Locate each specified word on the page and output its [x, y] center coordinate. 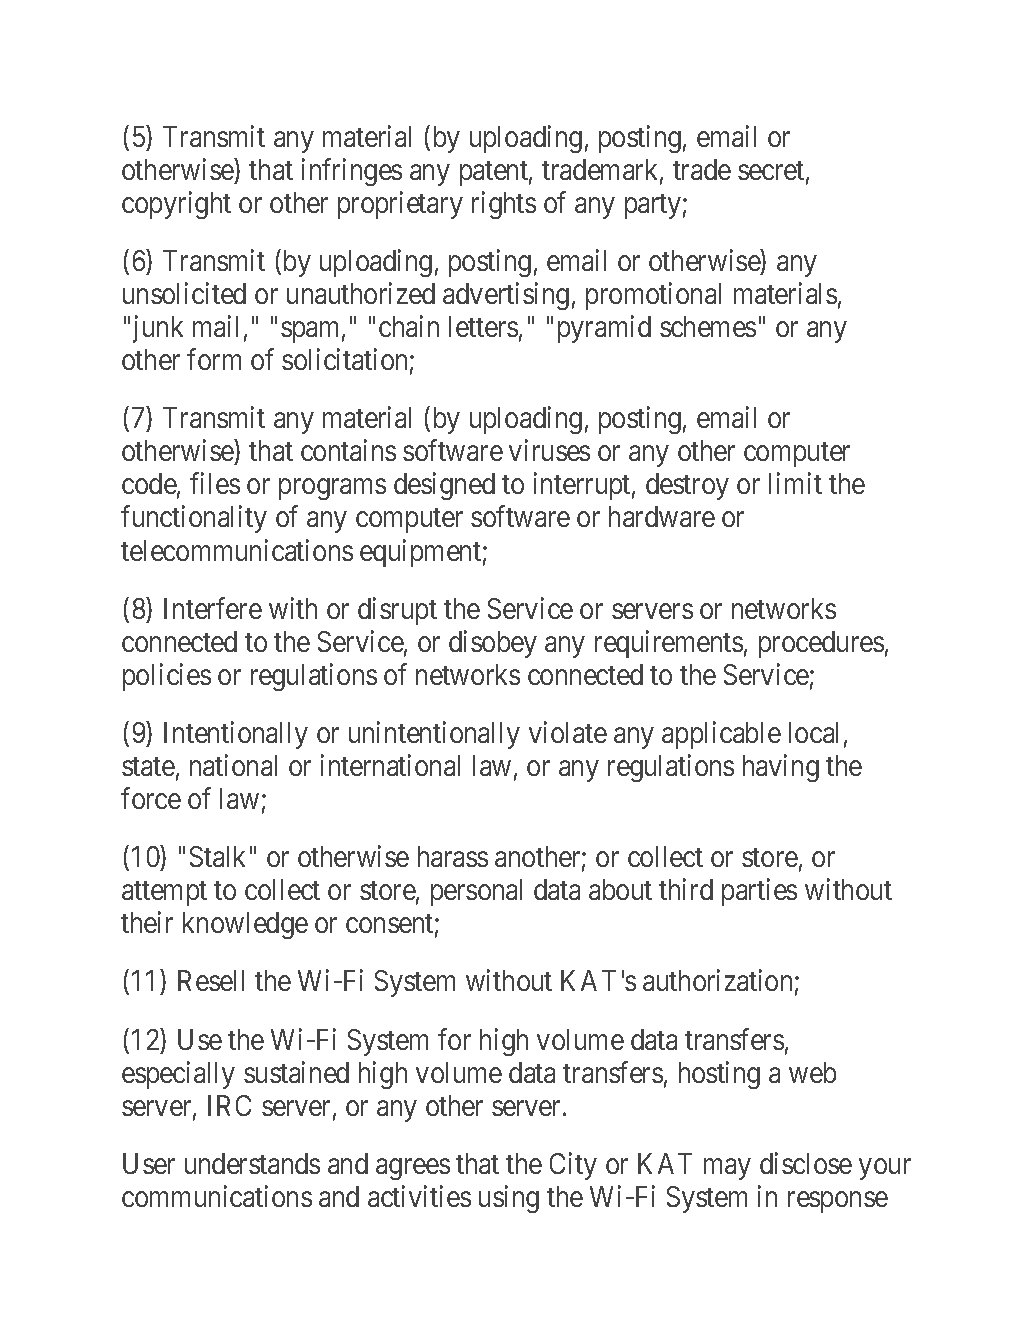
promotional [653, 296]
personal [476, 892]
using [509, 1199]
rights [504, 205]
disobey [493, 644]
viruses [549, 450]
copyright [176, 205]
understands [252, 1163]
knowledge [245, 925]
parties [759, 892]
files [215, 483]
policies [167, 677]
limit [795, 483]
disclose [806, 1163]
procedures [821, 644]
